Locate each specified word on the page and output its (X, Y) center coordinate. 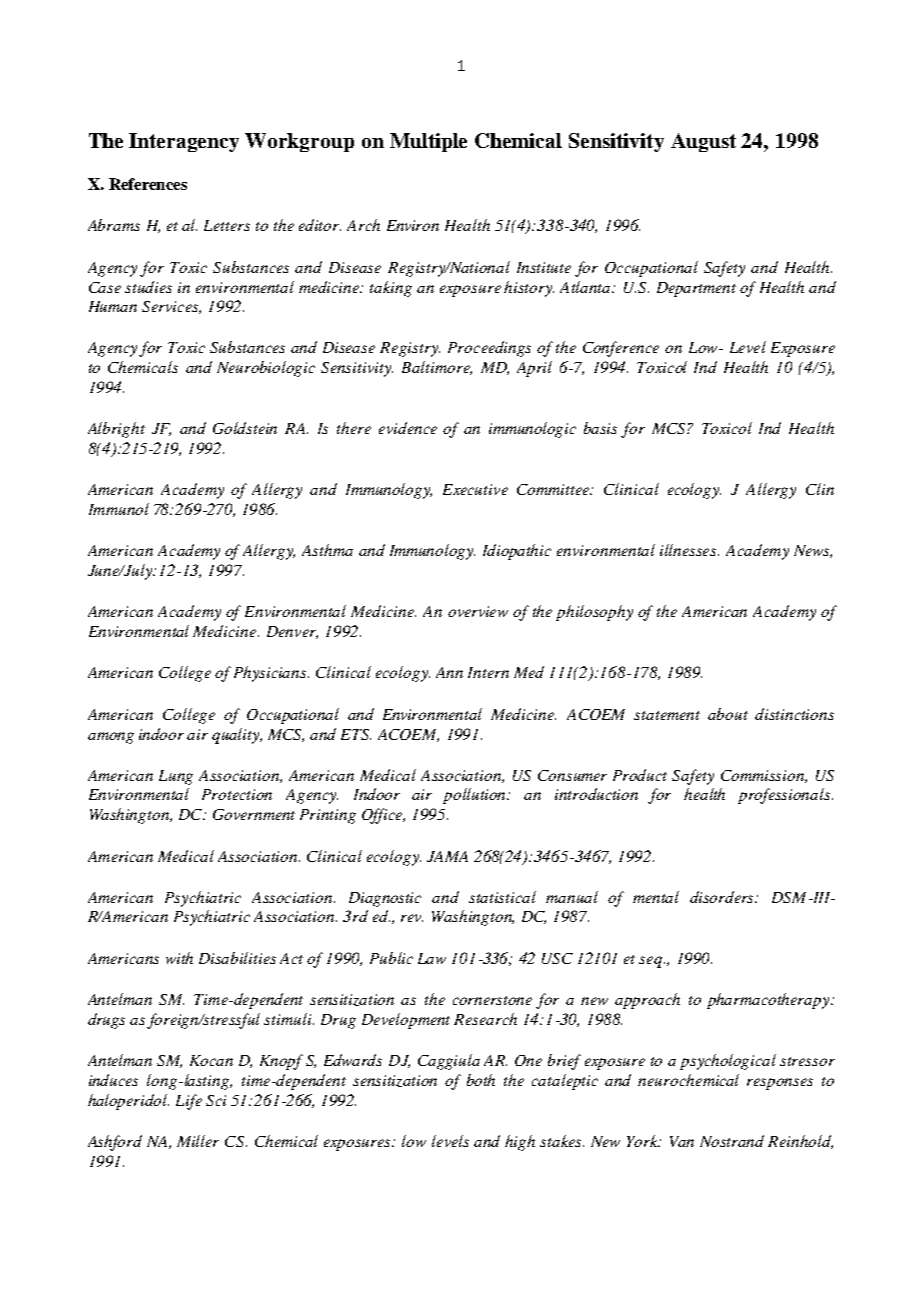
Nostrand (732, 1141)
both (481, 1080)
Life (189, 1102)
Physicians (271, 674)
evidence (408, 428)
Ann (449, 672)
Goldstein (245, 428)
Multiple (428, 142)
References (148, 184)
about (728, 714)
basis (600, 428)
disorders (723, 897)
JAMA (447, 856)
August (703, 142)
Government (254, 814)
